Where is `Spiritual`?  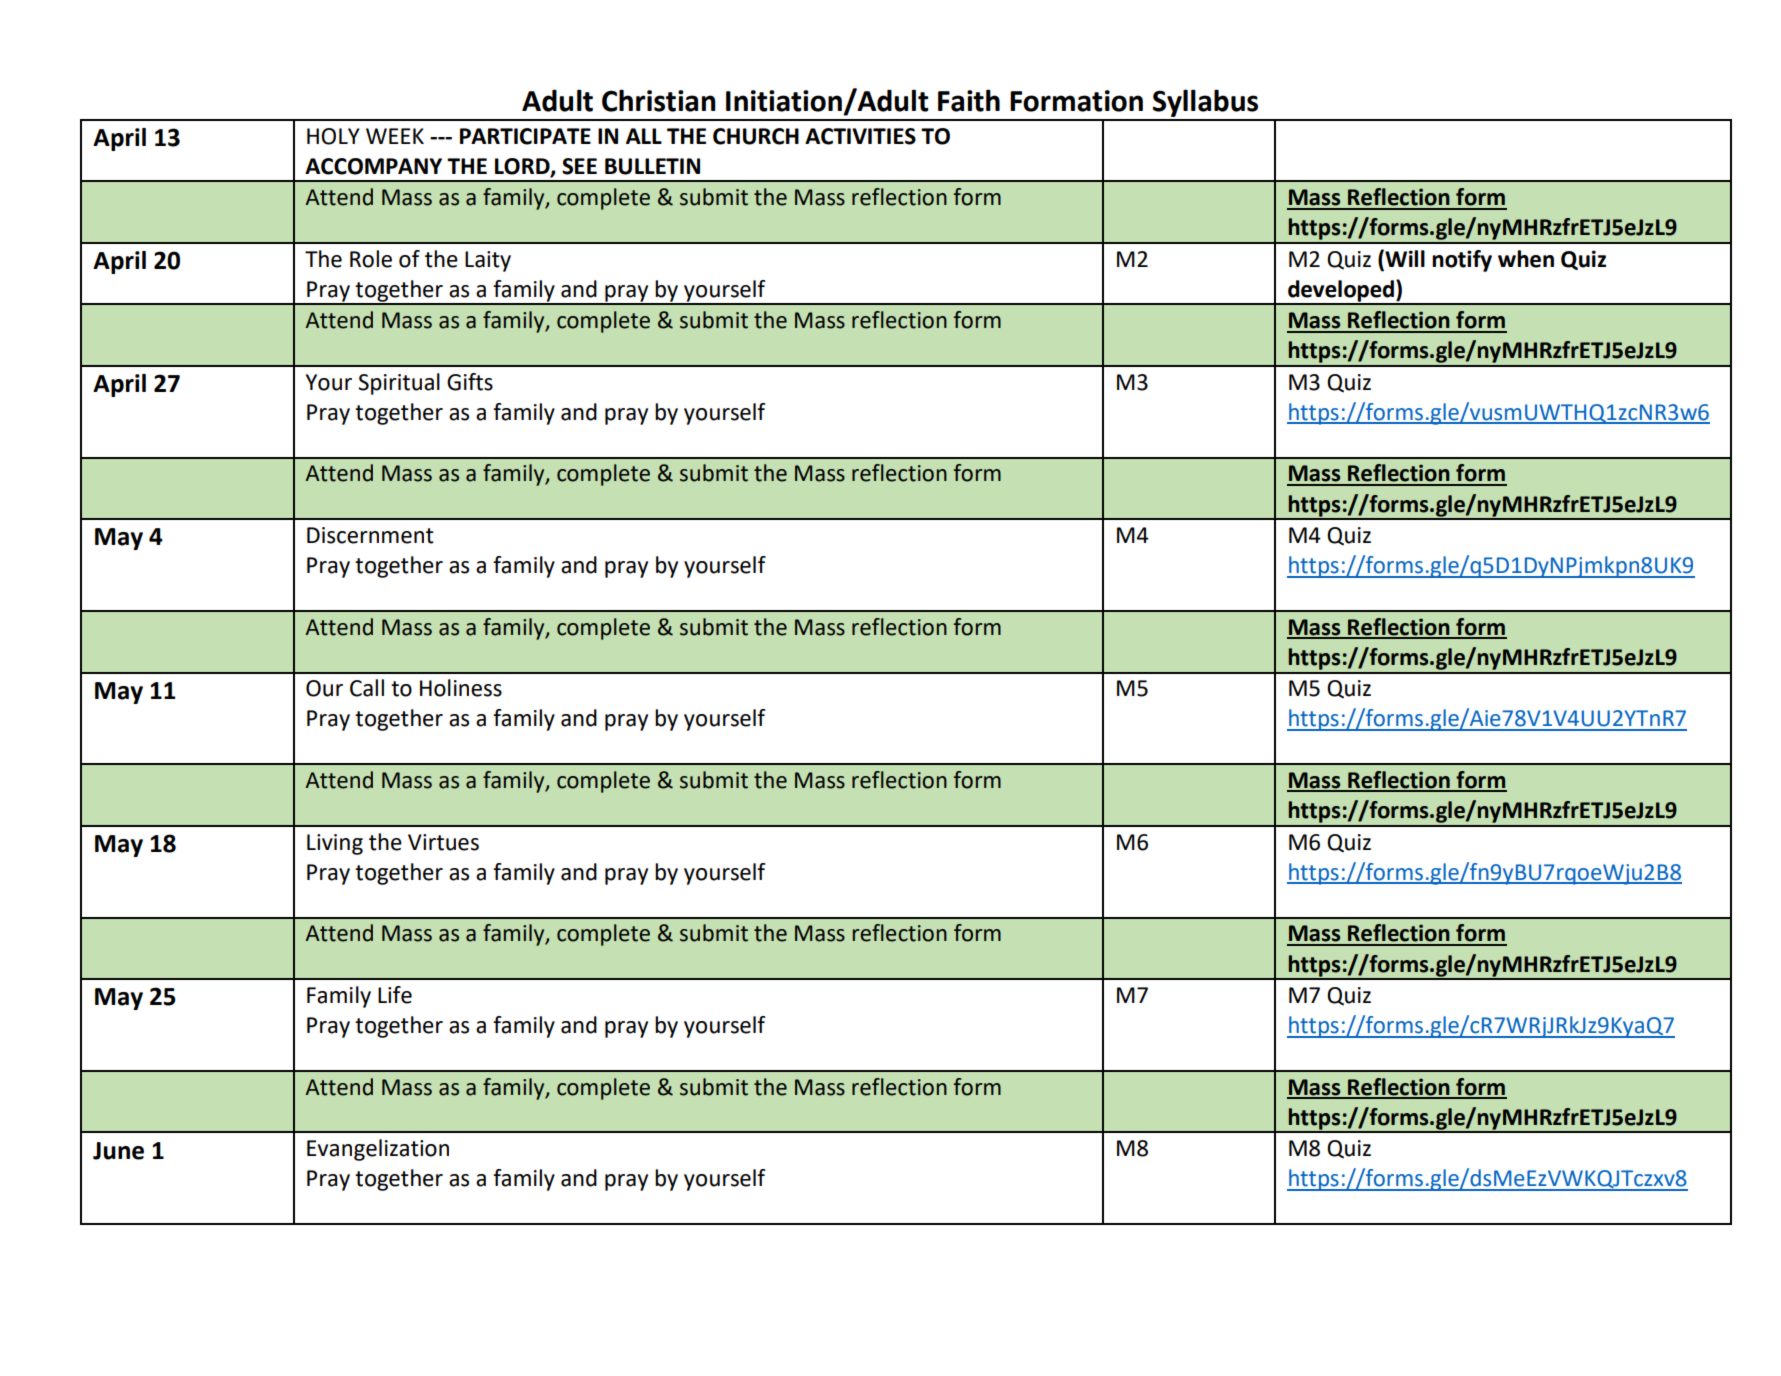
Spiritual is located at coordinates (399, 384).
